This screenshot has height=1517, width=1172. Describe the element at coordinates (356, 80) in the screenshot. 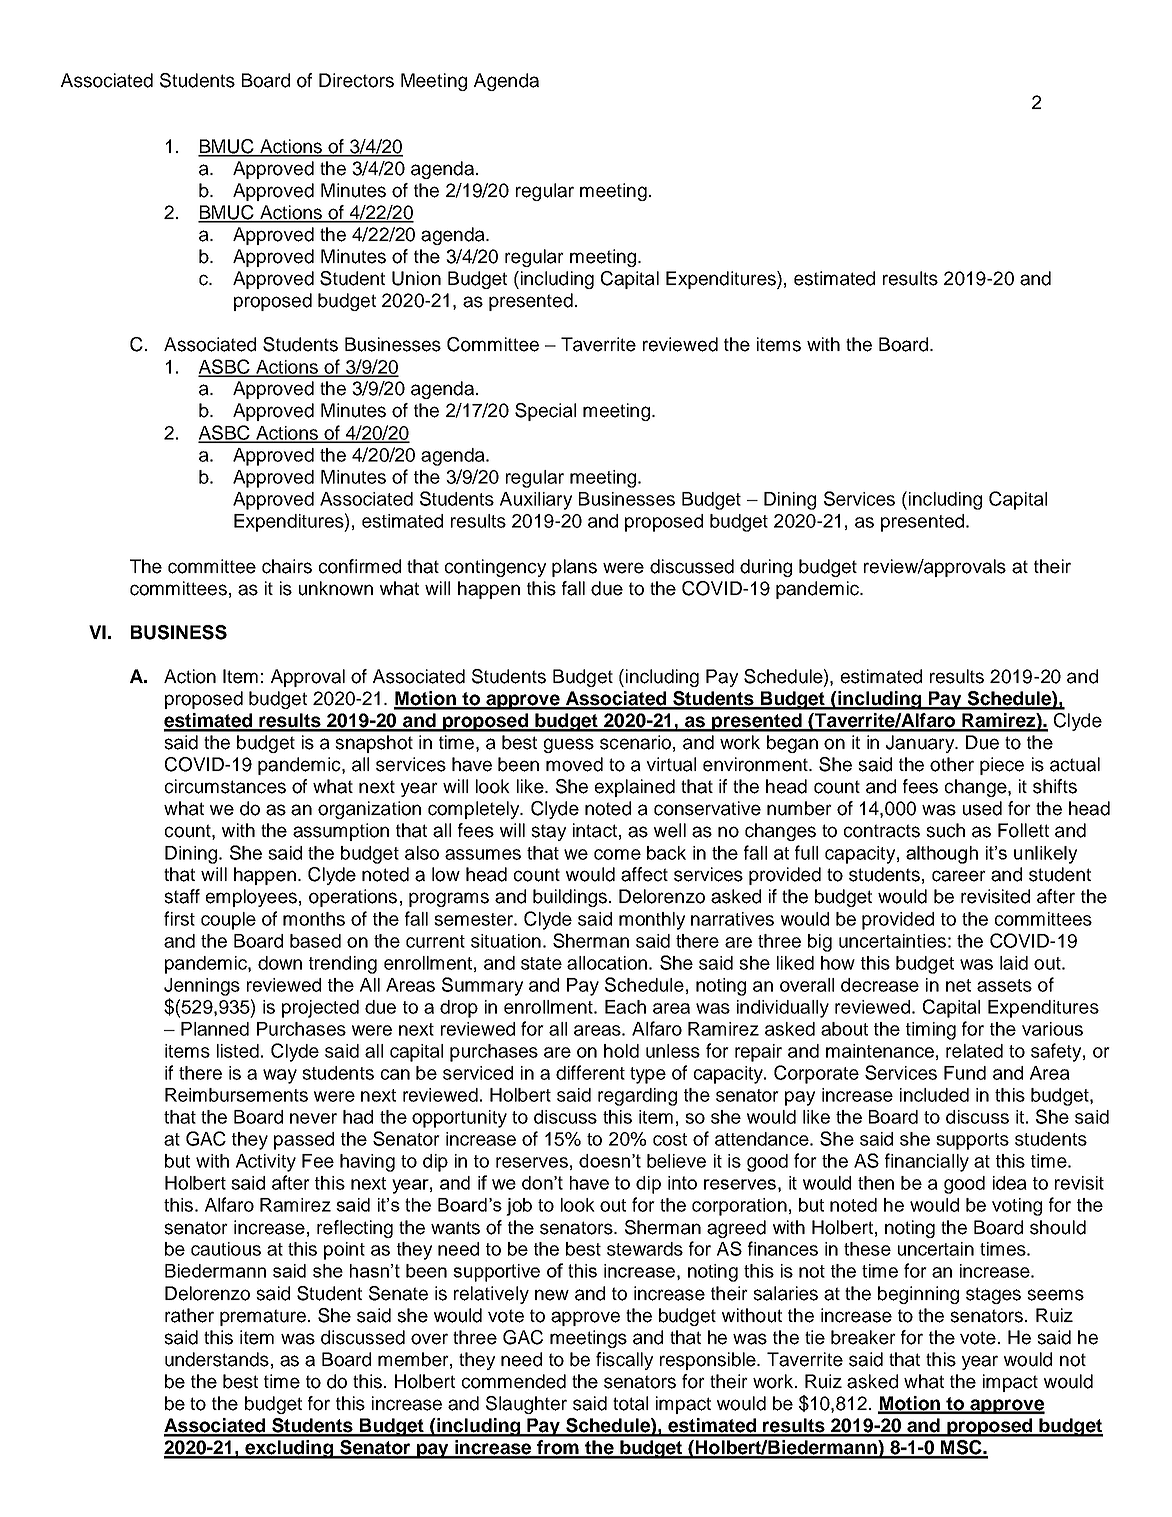

I see `Directors` at that location.
